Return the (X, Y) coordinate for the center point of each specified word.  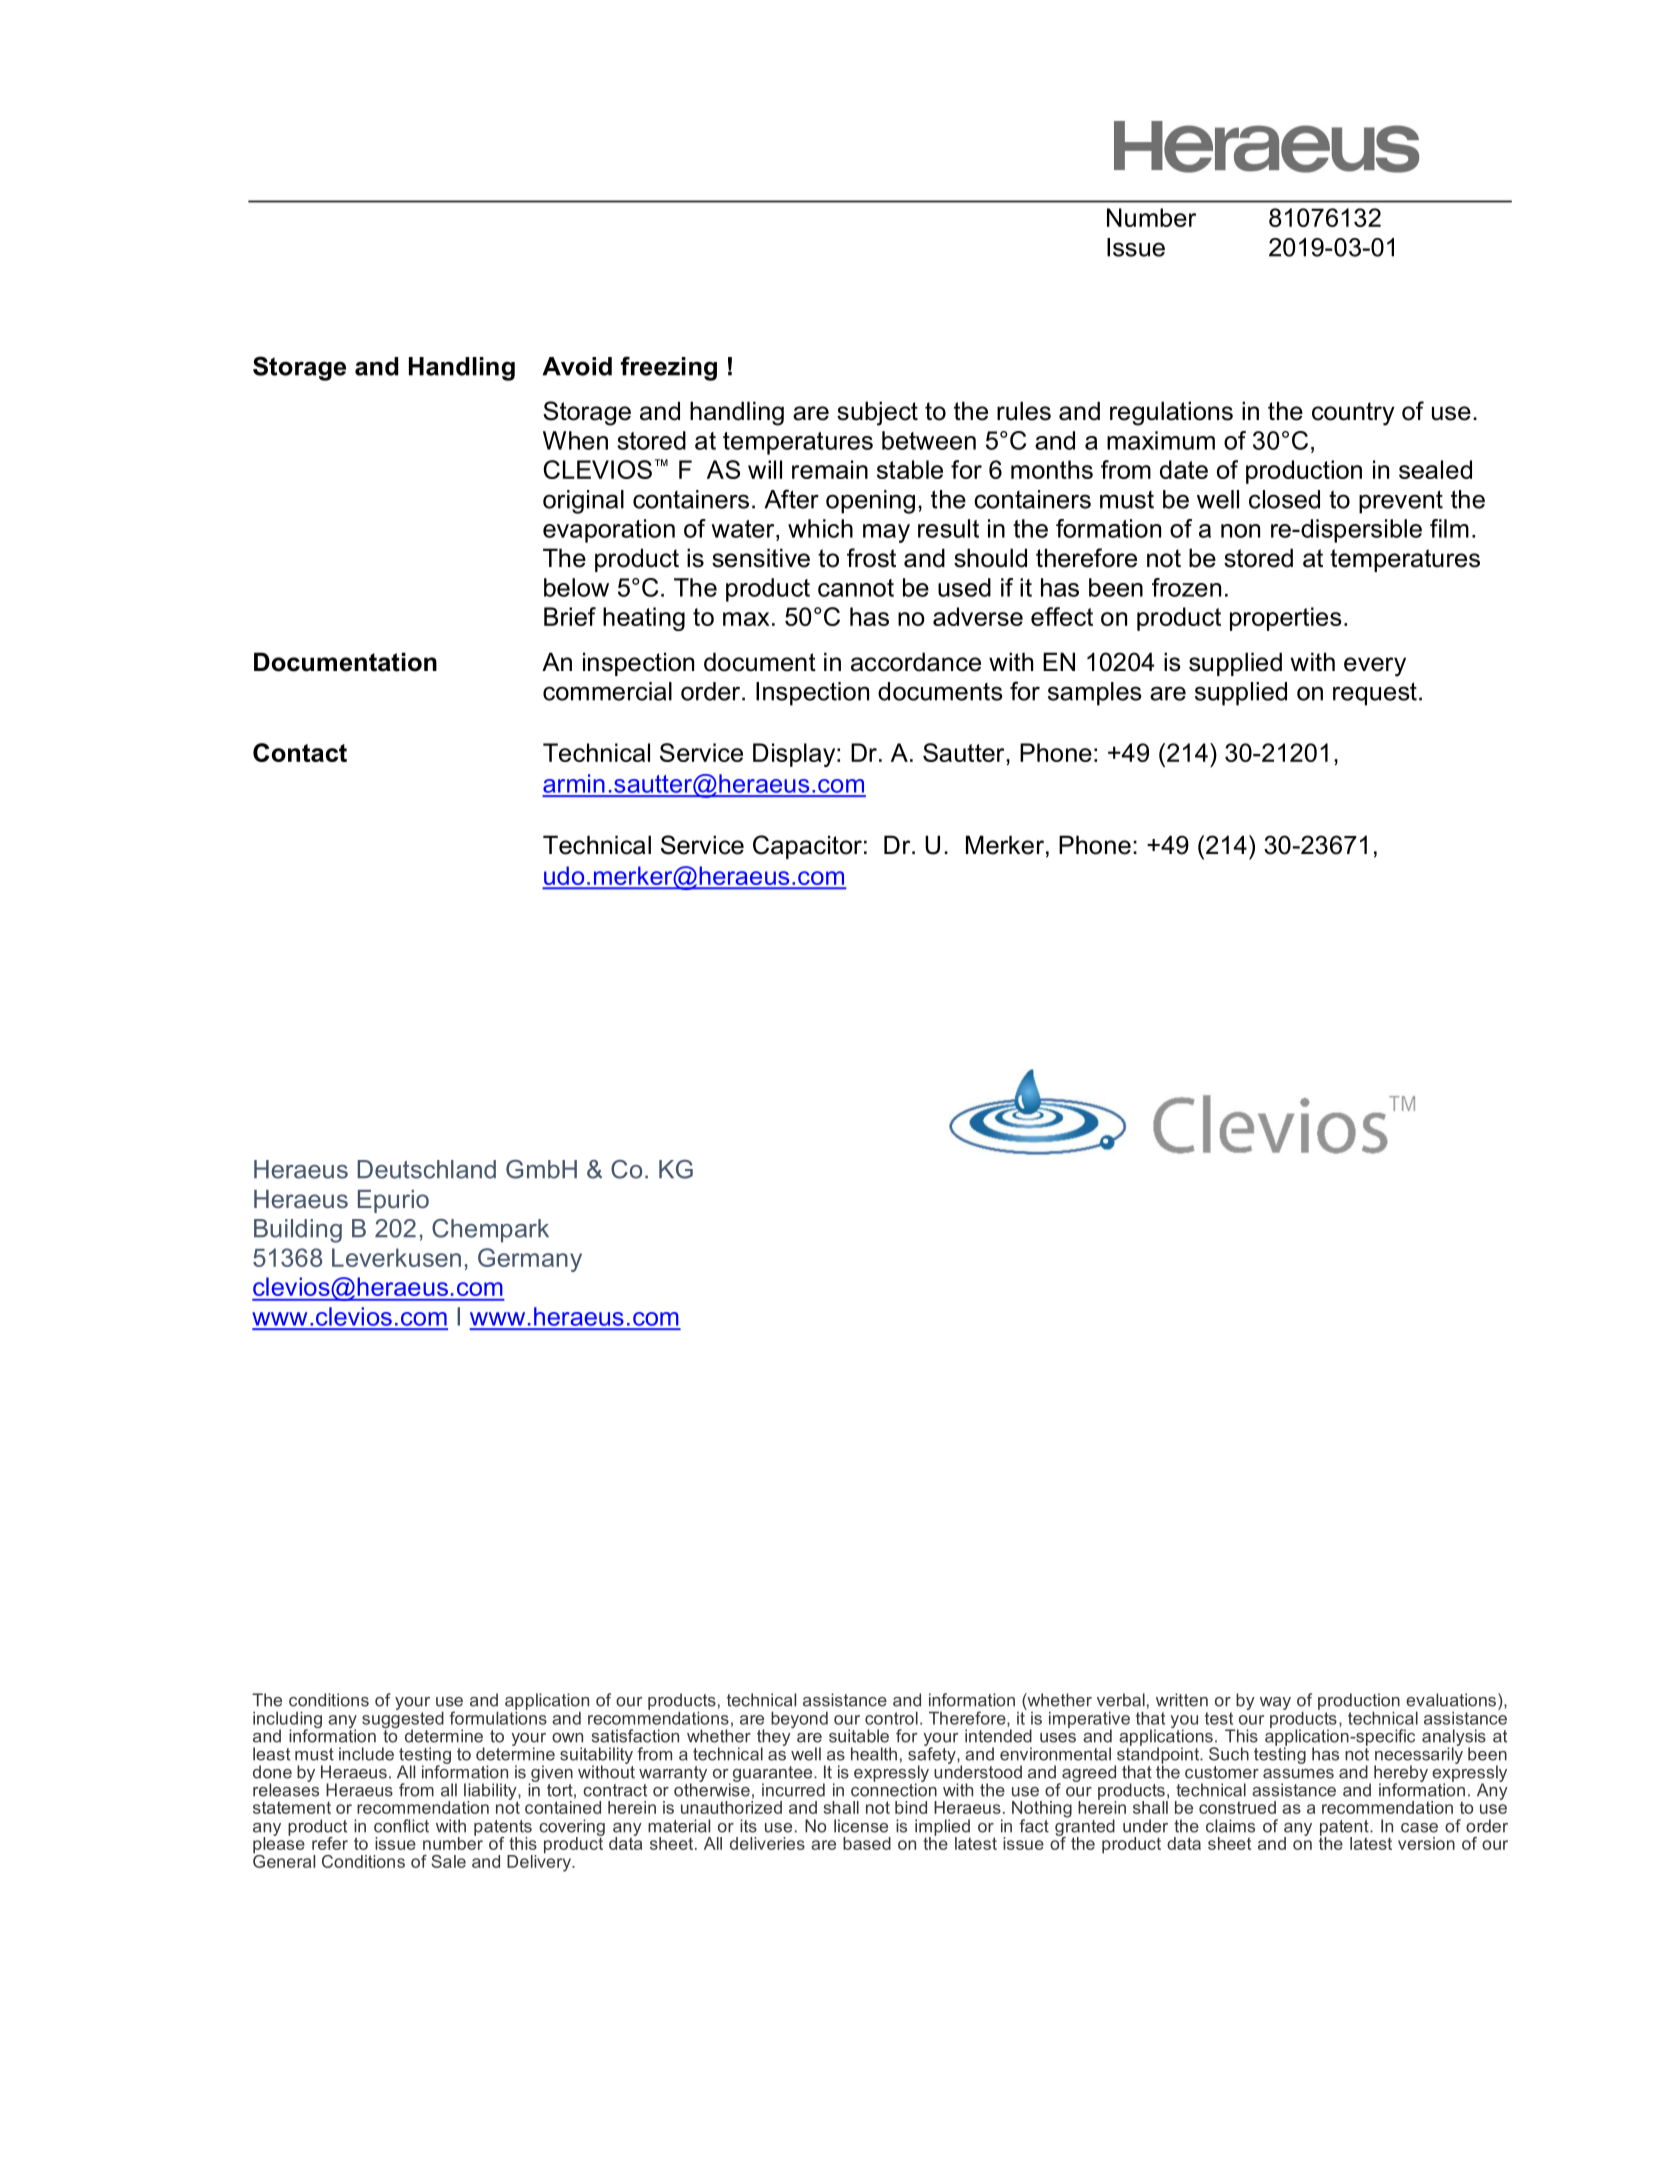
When (575, 440)
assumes (1298, 1774)
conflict (401, 1826)
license (861, 1826)
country (1353, 414)
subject (877, 413)
